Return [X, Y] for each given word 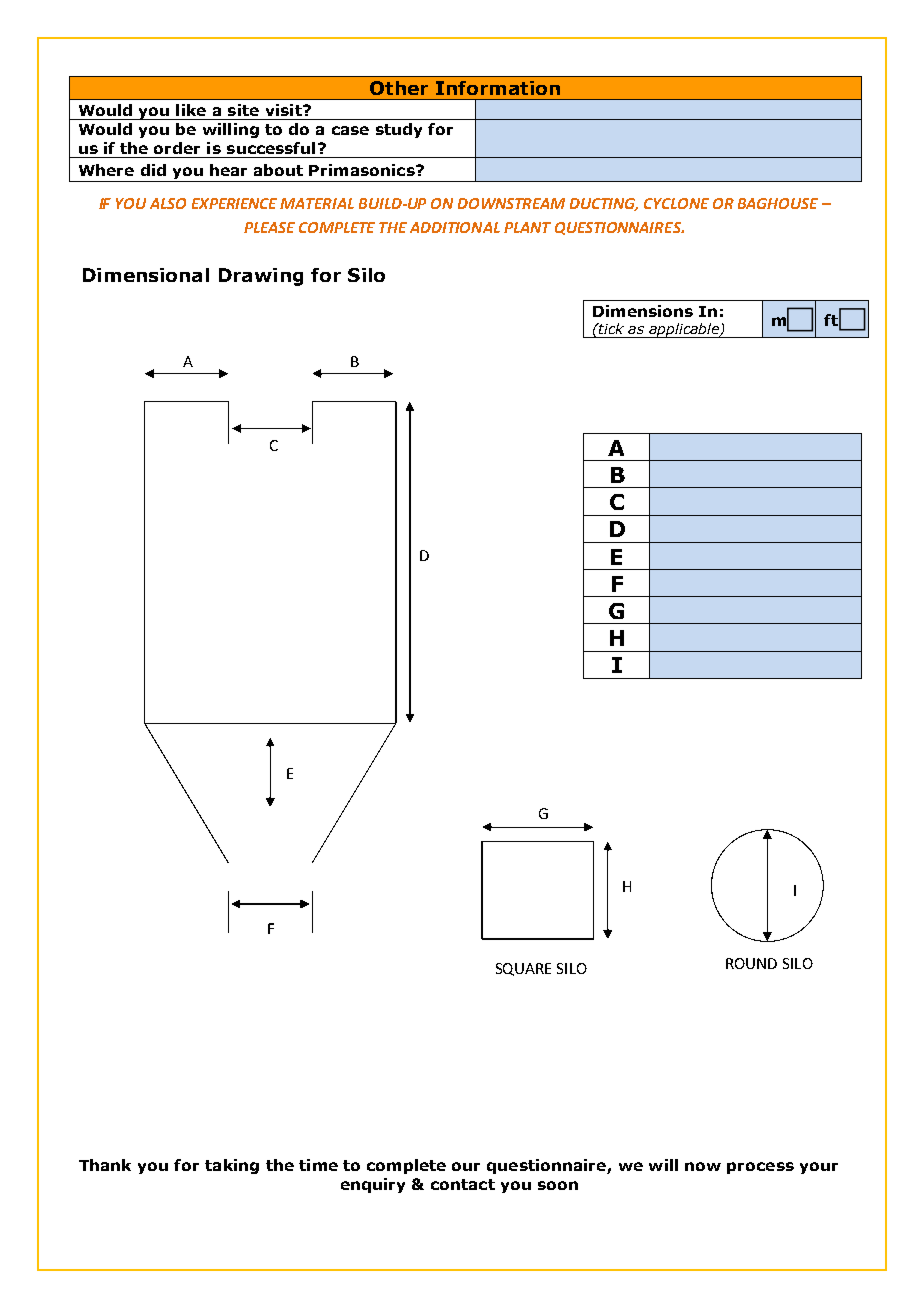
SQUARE [523, 969]
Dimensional [146, 275]
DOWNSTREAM [511, 203]
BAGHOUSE [778, 203]
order [177, 148]
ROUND [751, 963]
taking [232, 1166]
